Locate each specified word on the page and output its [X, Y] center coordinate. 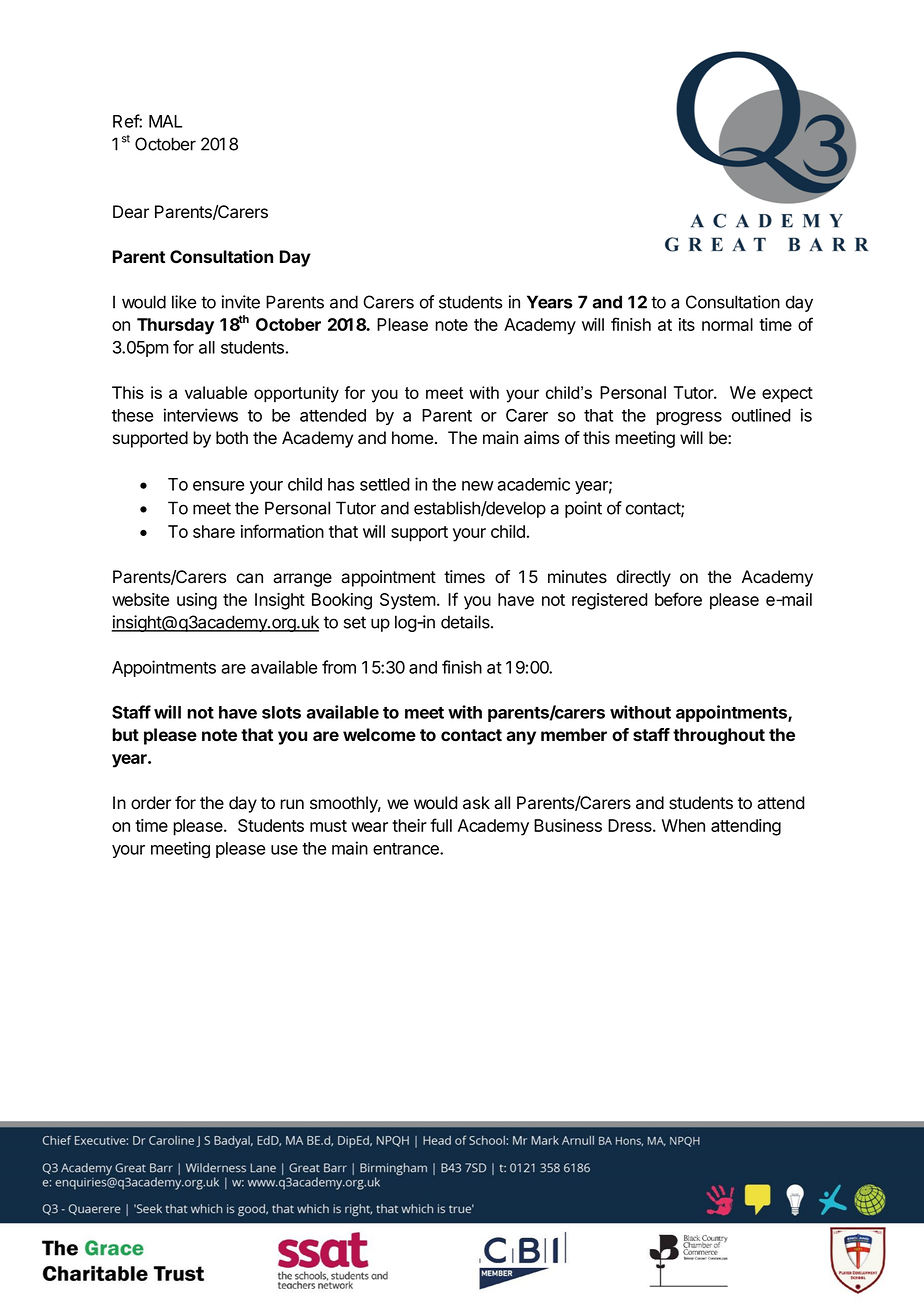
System [408, 601]
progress [689, 419]
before [678, 599]
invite [241, 302]
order [151, 803]
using [197, 601]
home [412, 438]
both [232, 438]
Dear [131, 212]
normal [727, 324]
